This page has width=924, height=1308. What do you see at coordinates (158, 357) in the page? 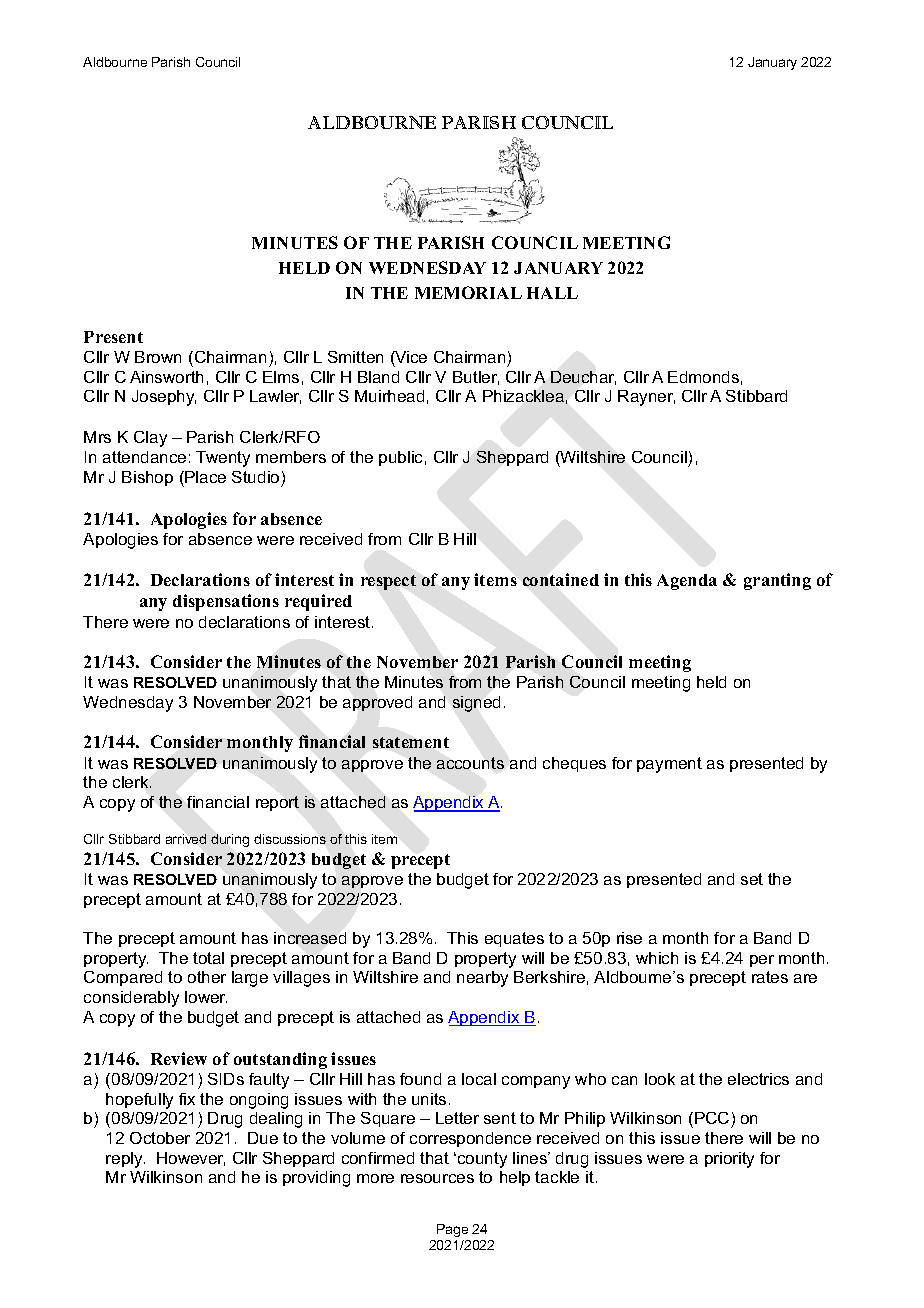
I see `Brown` at bounding box center [158, 357].
